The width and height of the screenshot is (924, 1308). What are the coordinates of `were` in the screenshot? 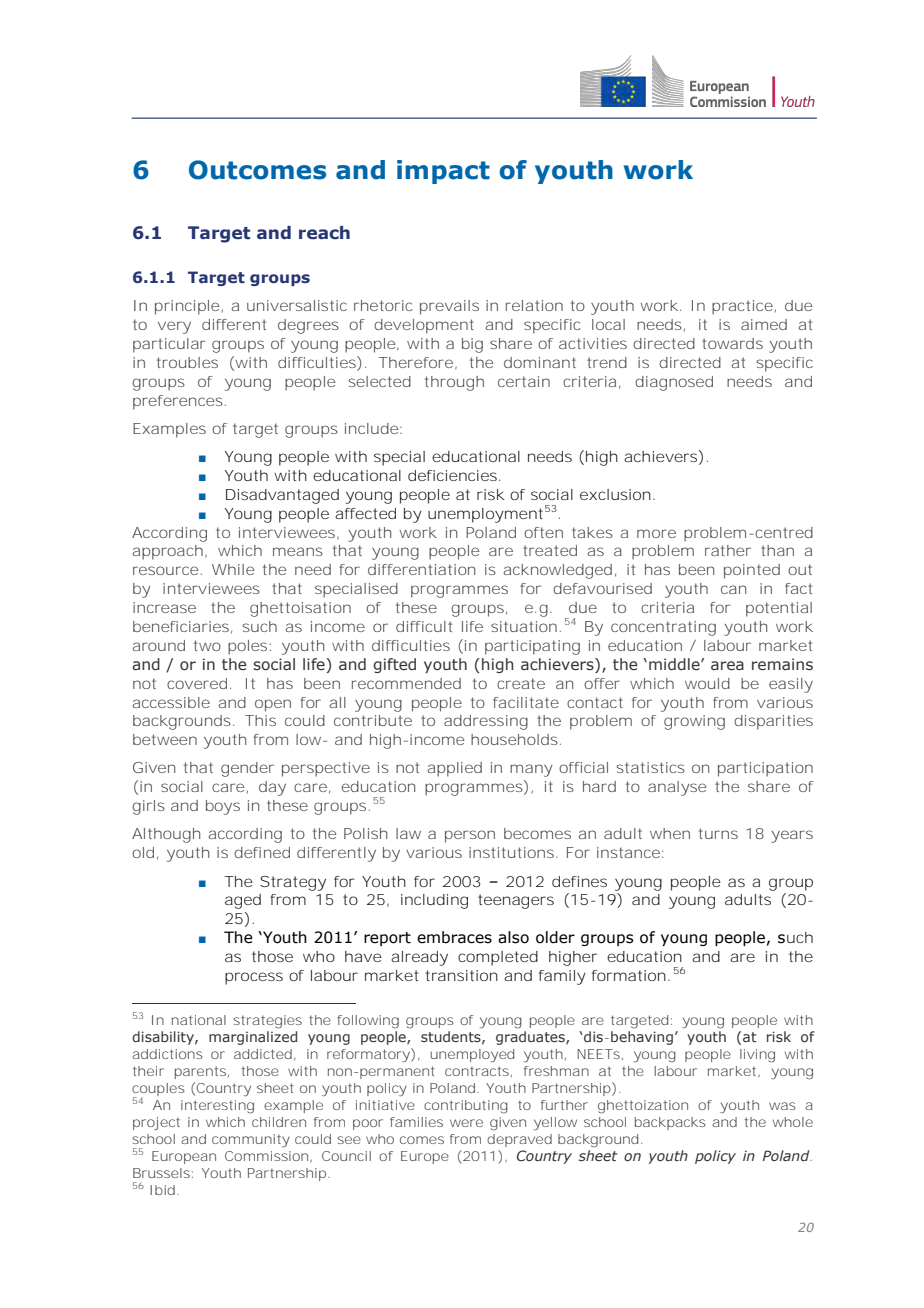 It's located at (466, 1123).
